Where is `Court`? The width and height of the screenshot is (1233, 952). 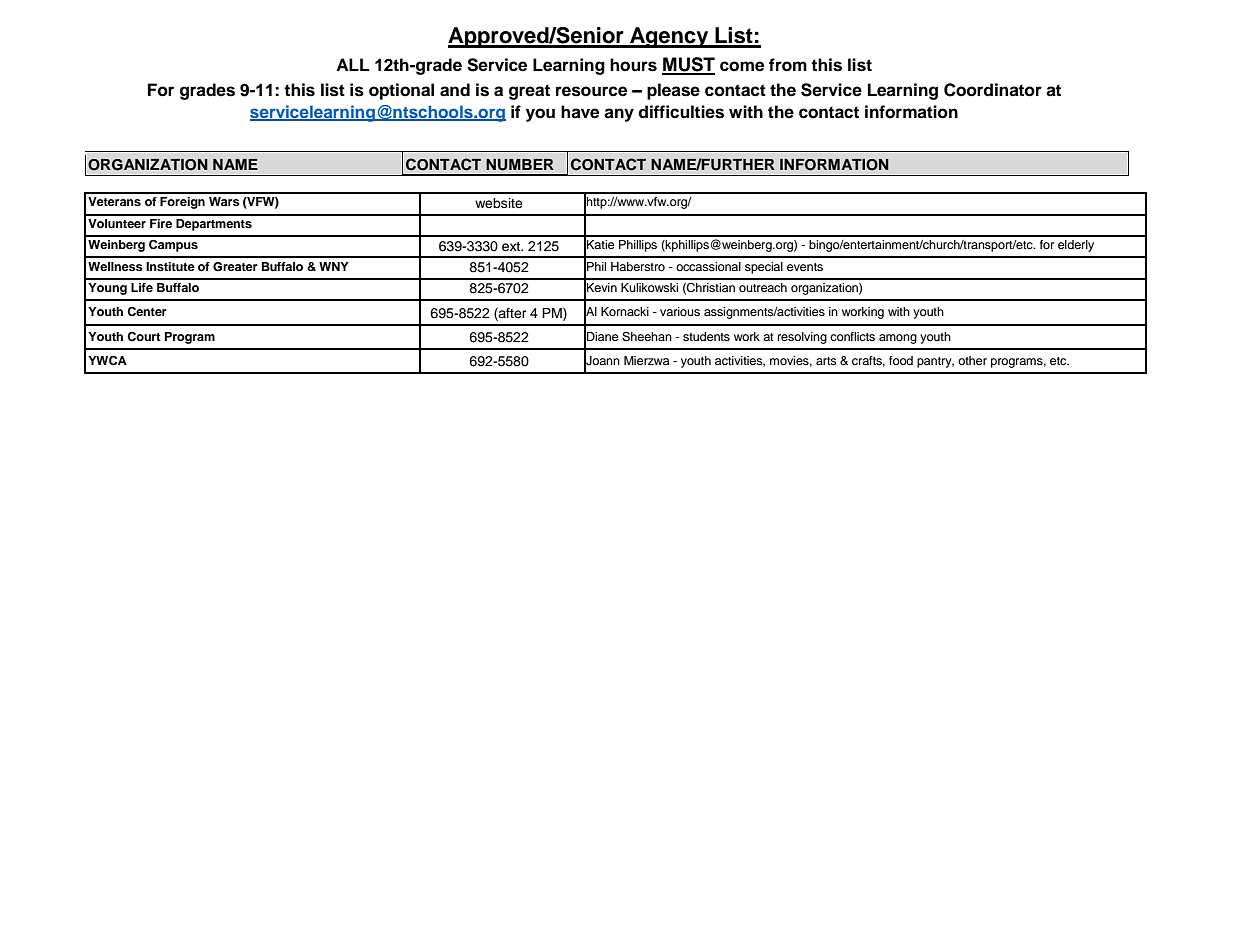 Court is located at coordinates (144, 337).
